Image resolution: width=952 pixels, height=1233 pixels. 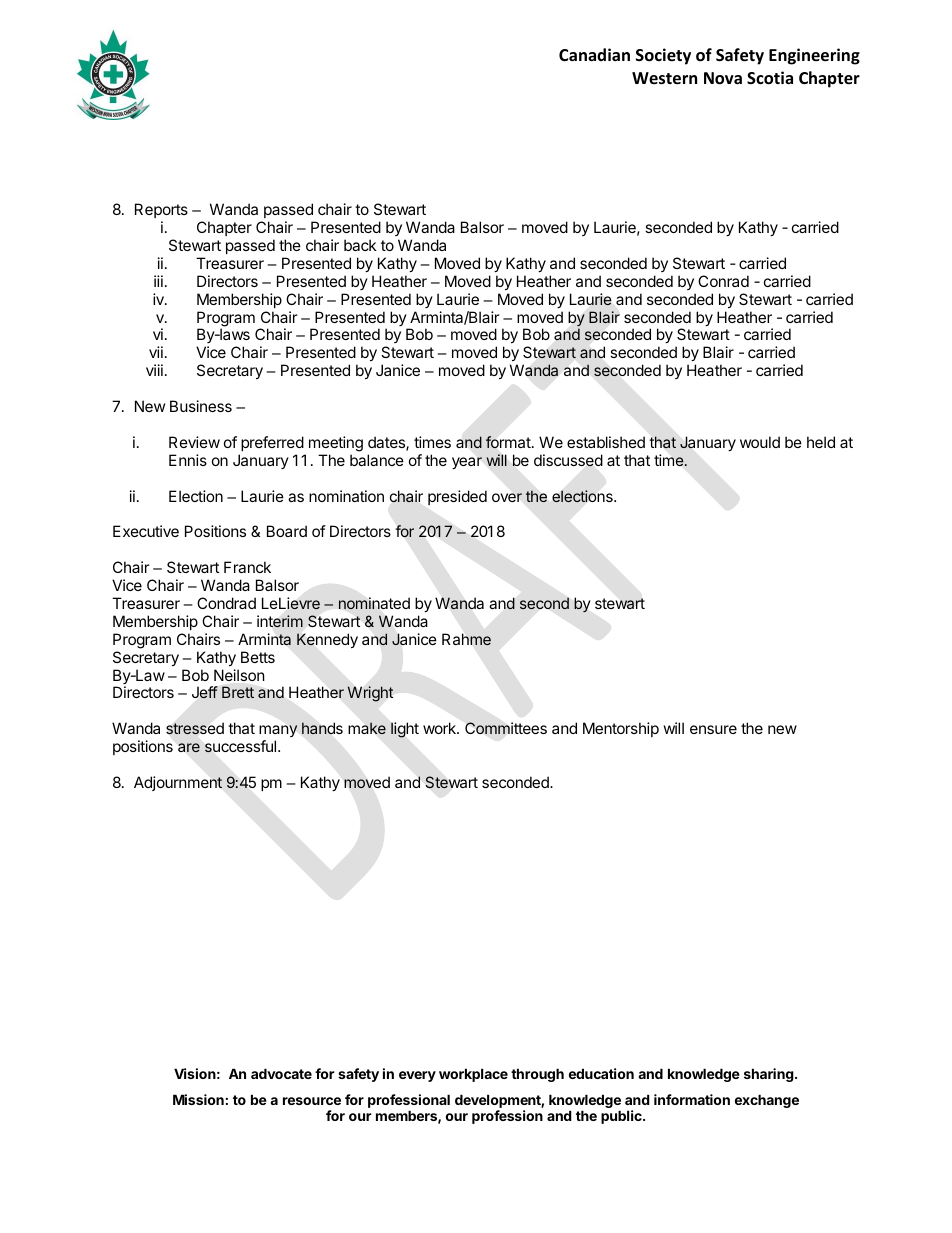 What do you see at coordinates (594, 54) in the image?
I see `Canadian` at bounding box center [594, 54].
